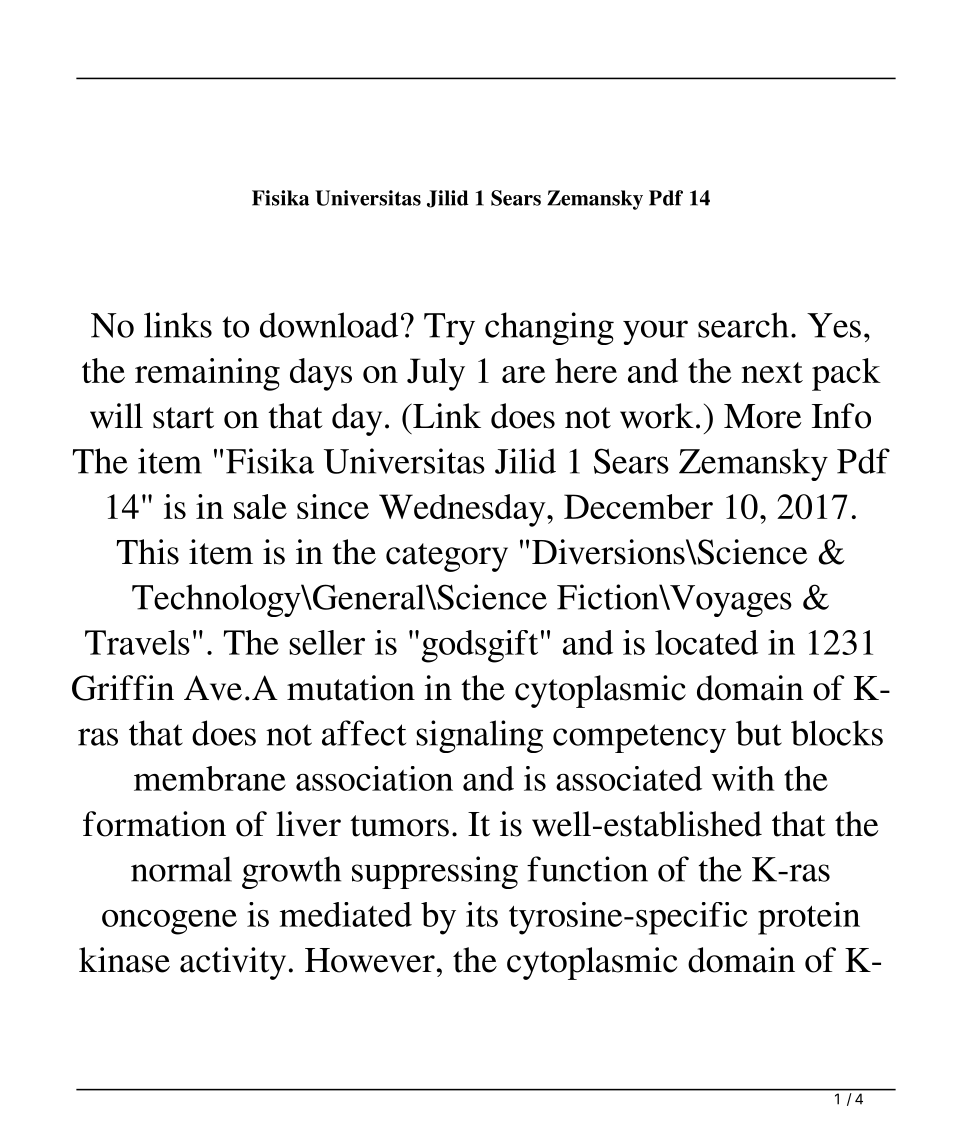 This document has height=1141, width=972. Describe the element at coordinates (148, 552) in the document. I see `This` at that location.
